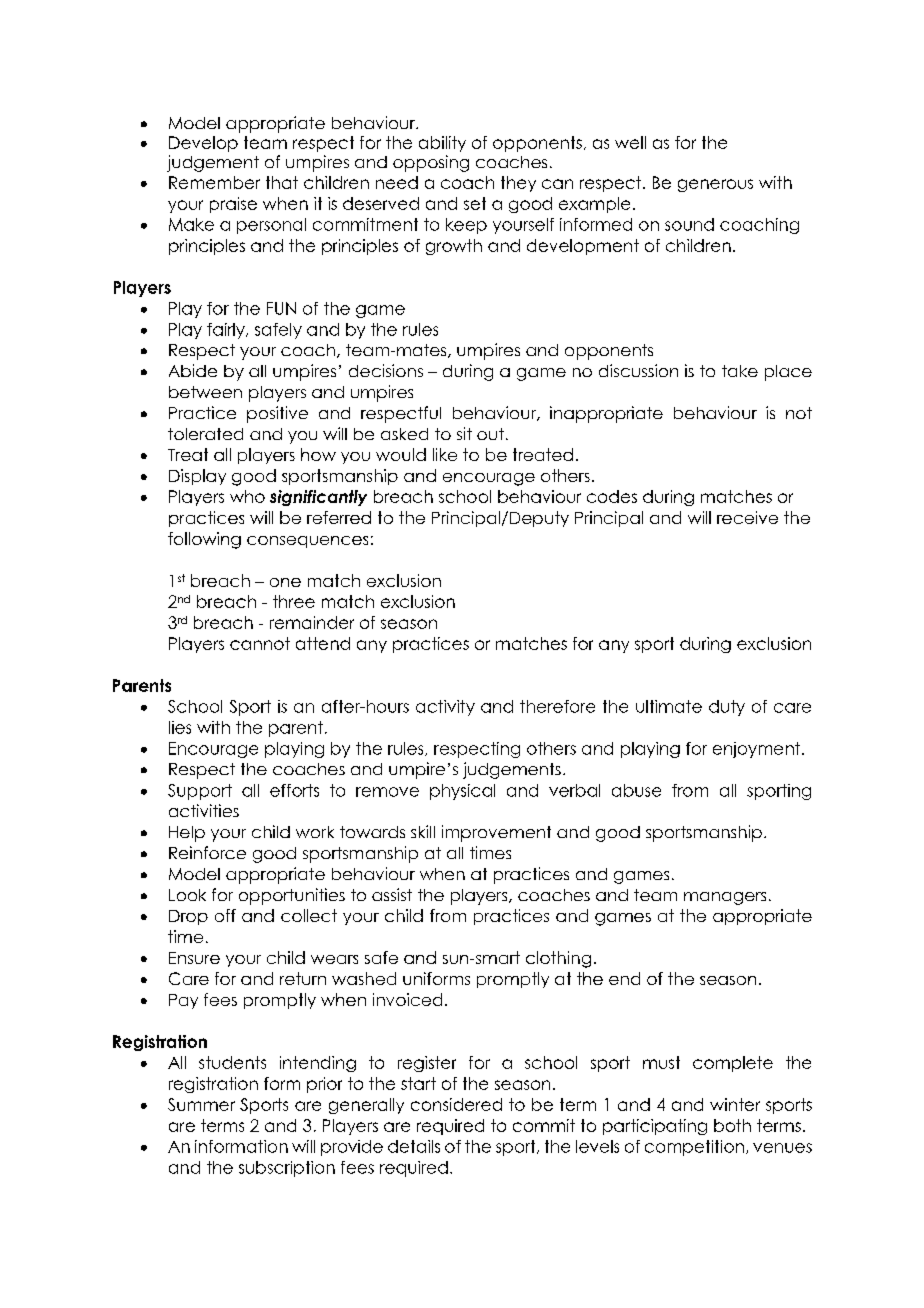  I want to click on duty, so click(727, 708).
